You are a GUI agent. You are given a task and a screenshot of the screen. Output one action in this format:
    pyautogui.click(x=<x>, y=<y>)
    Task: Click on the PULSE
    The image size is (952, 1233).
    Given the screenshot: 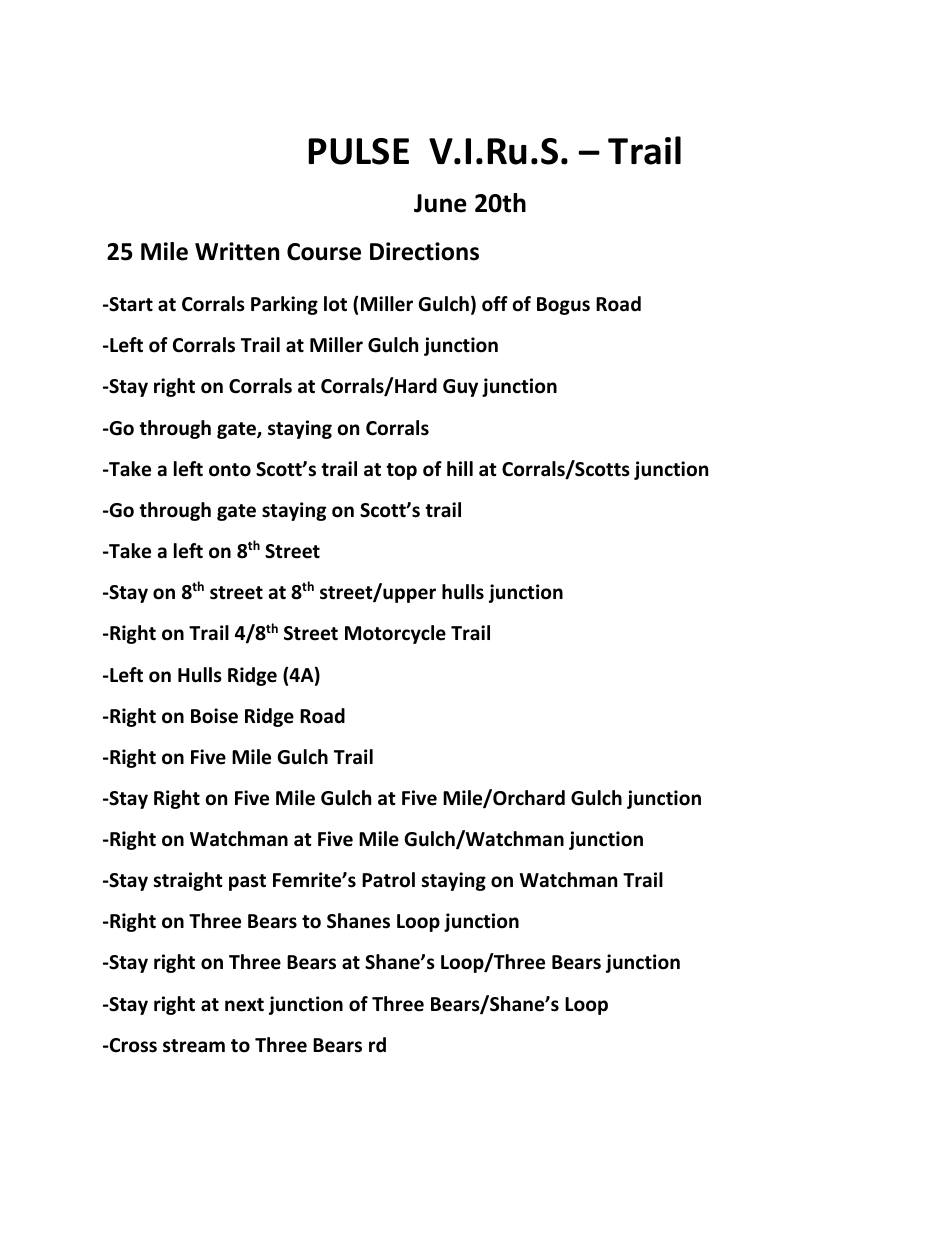 What is the action you would take?
    pyautogui.click(x=358, y=151)
